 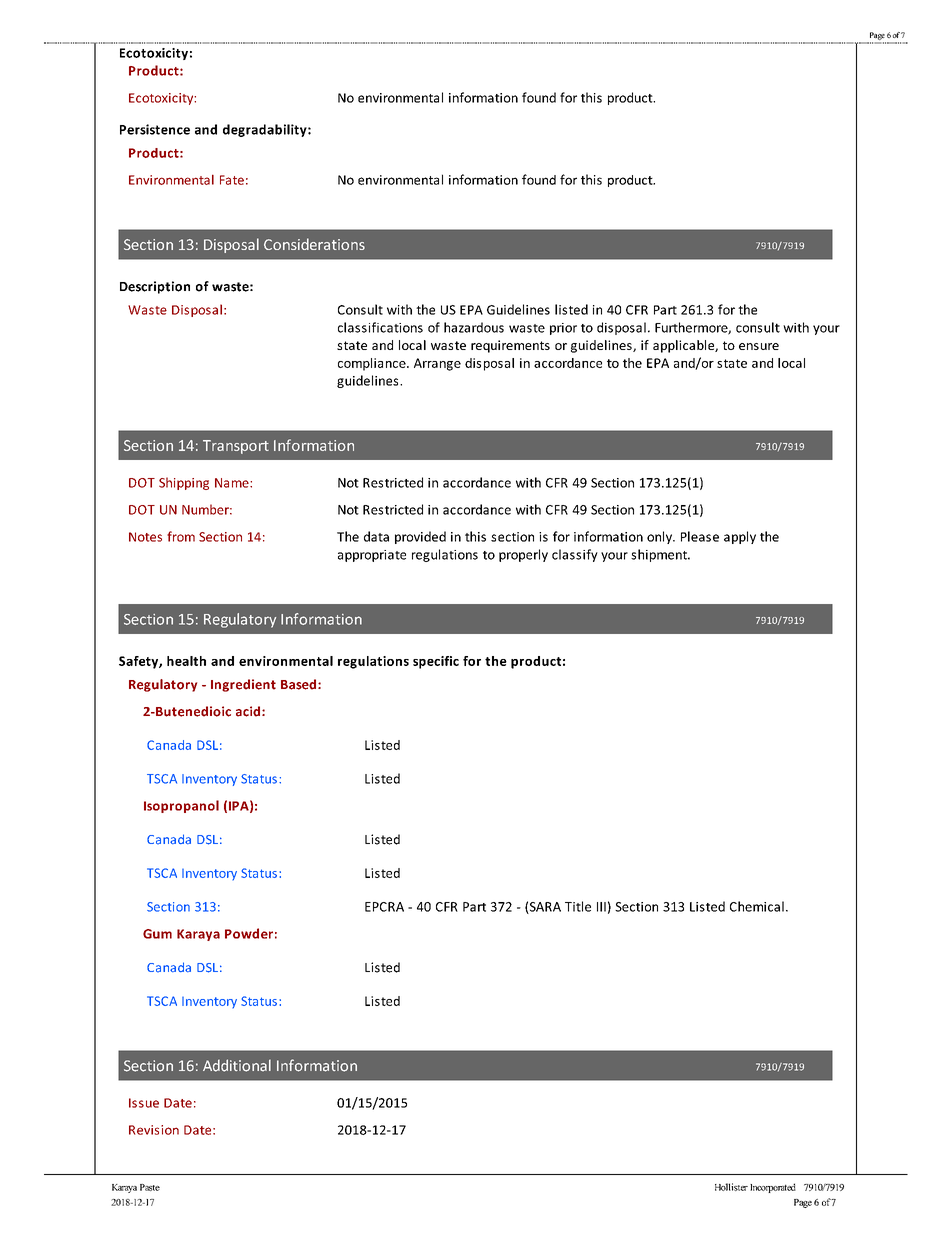 What do you see at coordinates (700, 536) in the screenshot?
I see `Please` at bounding box center [700, 536].
